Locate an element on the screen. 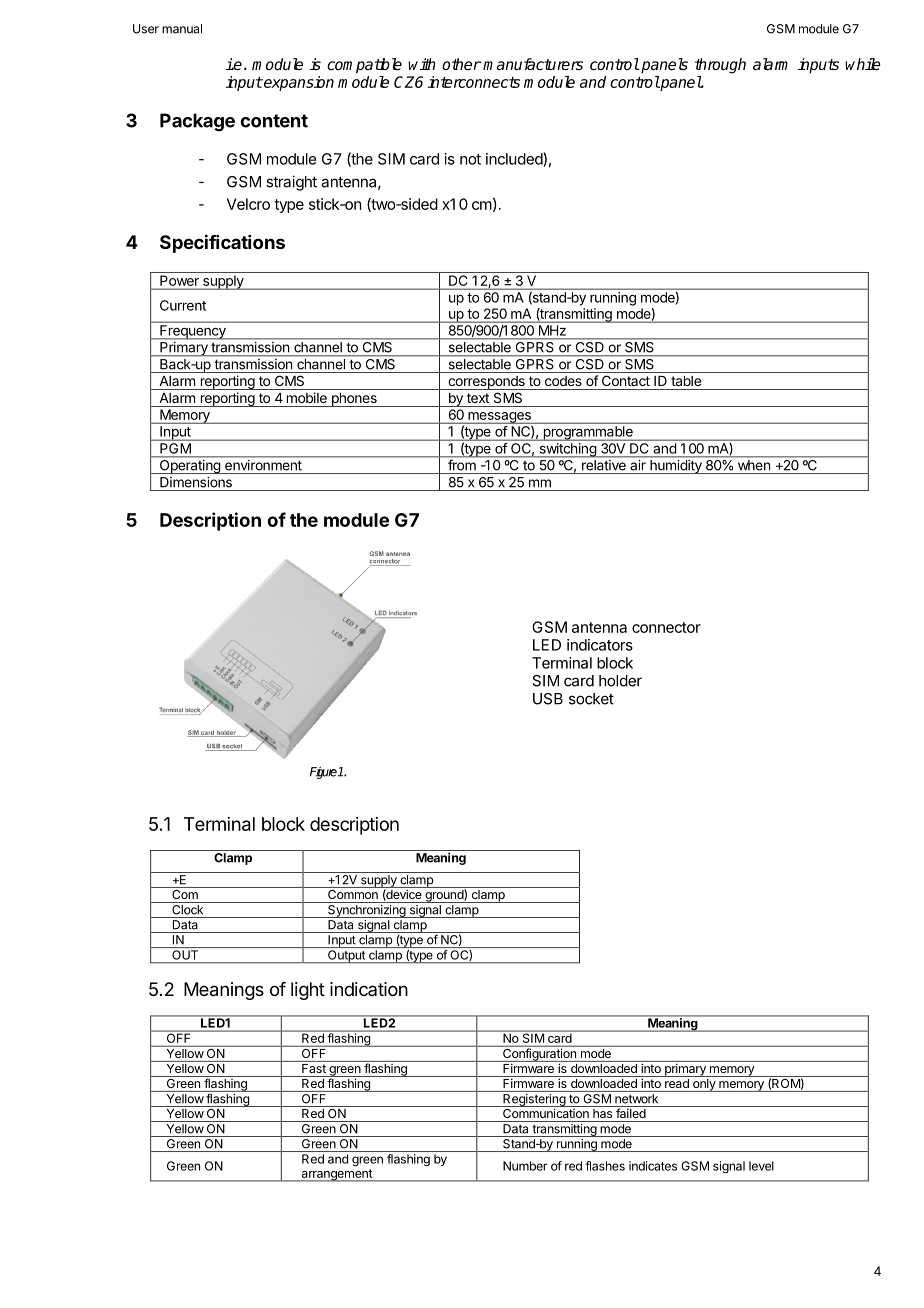 This screenshot has height=1308, width=924. Figure is located at coordinates (324, 773).
